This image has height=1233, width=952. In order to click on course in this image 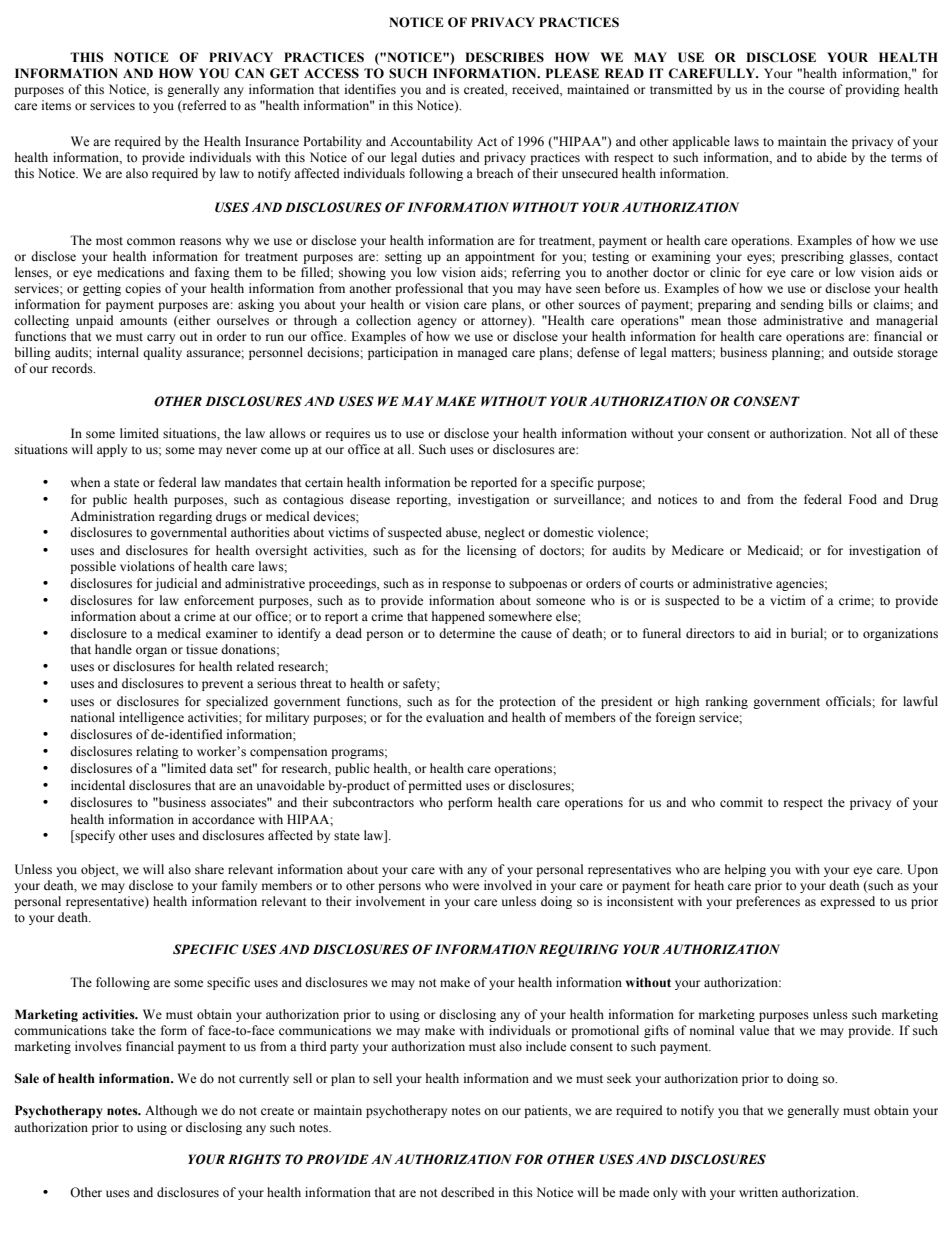, I will do `click(806, 90)`.
